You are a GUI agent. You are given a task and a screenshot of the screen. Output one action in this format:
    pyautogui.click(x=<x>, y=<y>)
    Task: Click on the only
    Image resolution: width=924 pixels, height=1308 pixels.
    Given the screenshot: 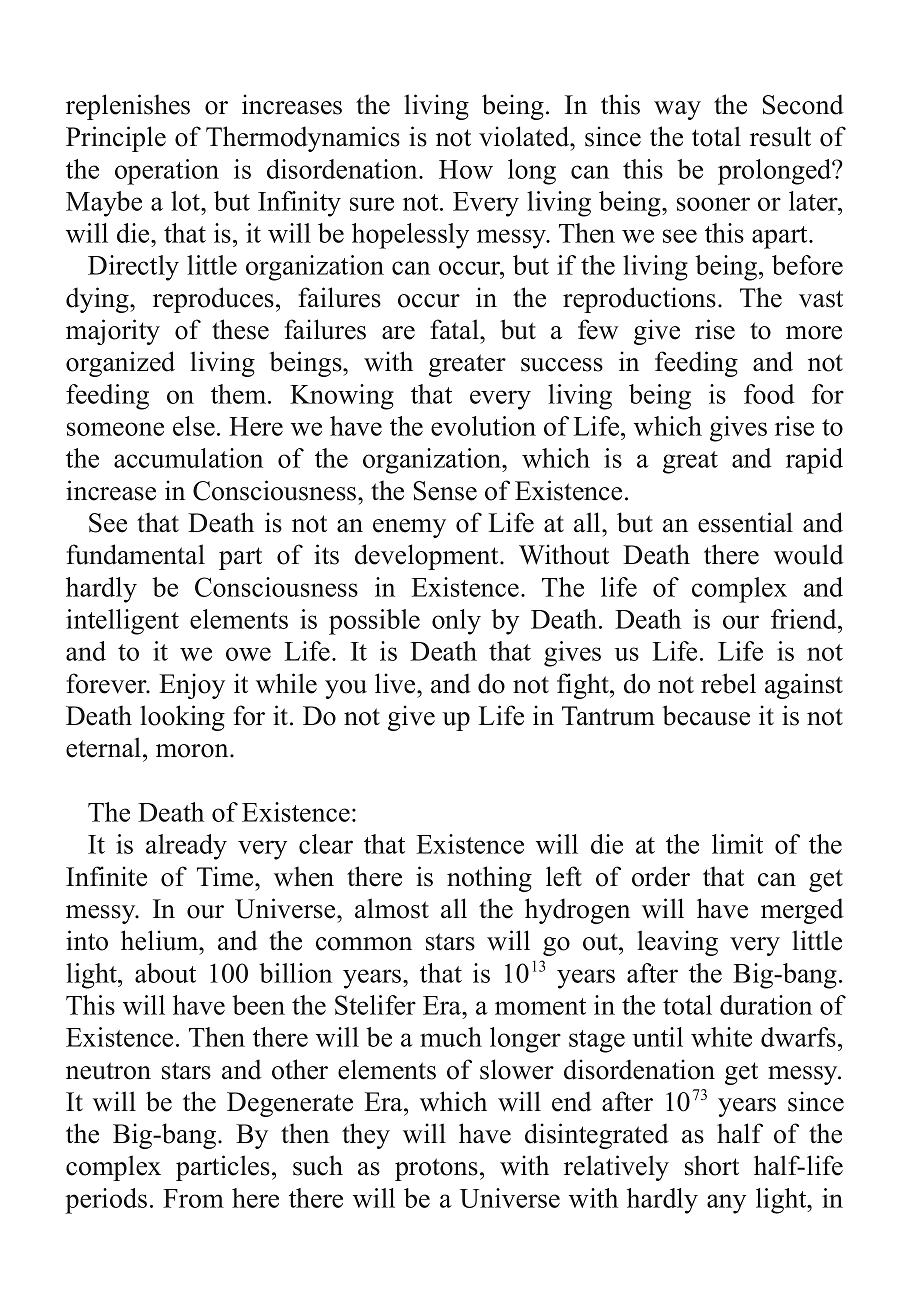 What is the action you would take?
    pyautogui.click(x=456, y=622)
